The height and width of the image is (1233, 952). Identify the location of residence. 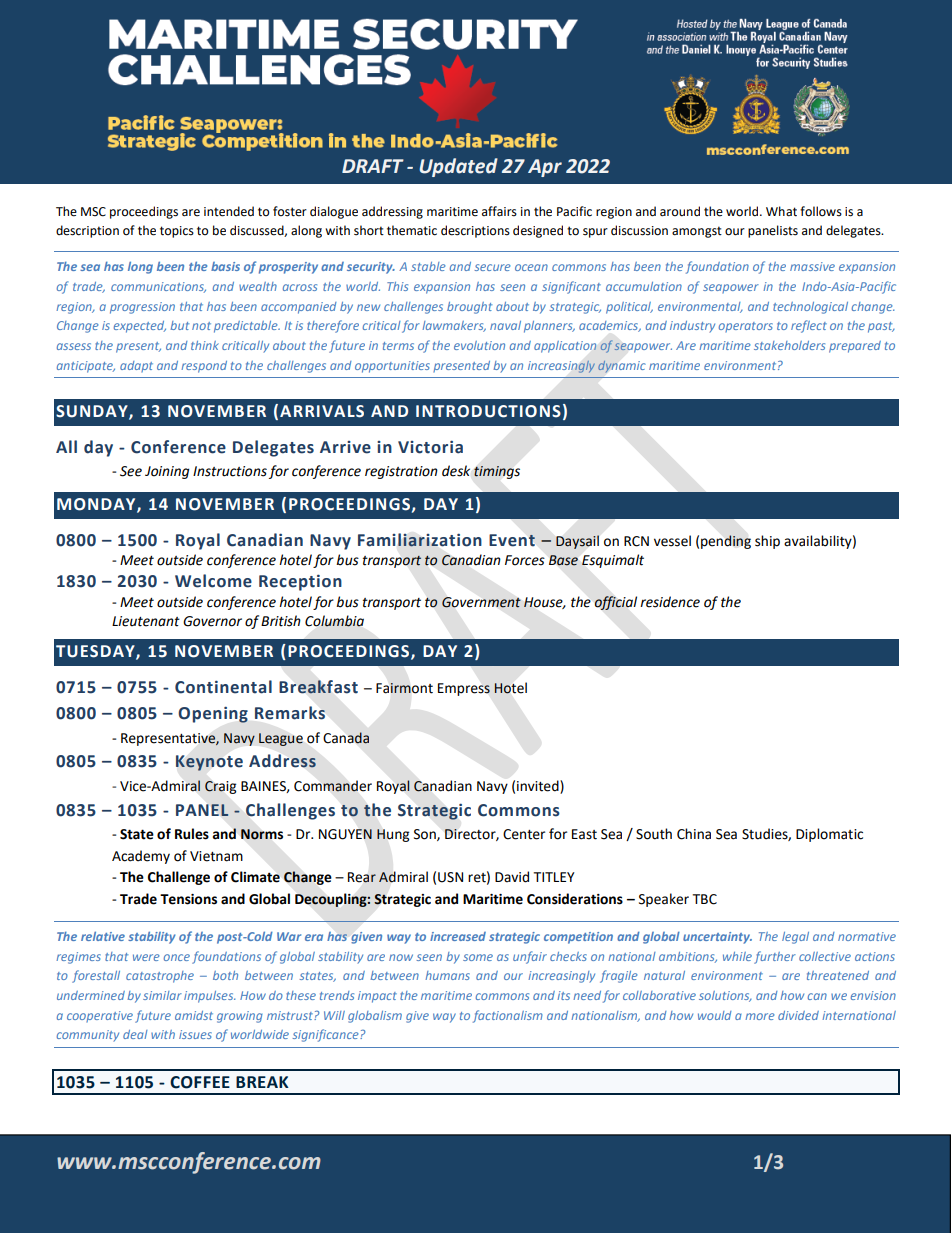
(670, 602).
